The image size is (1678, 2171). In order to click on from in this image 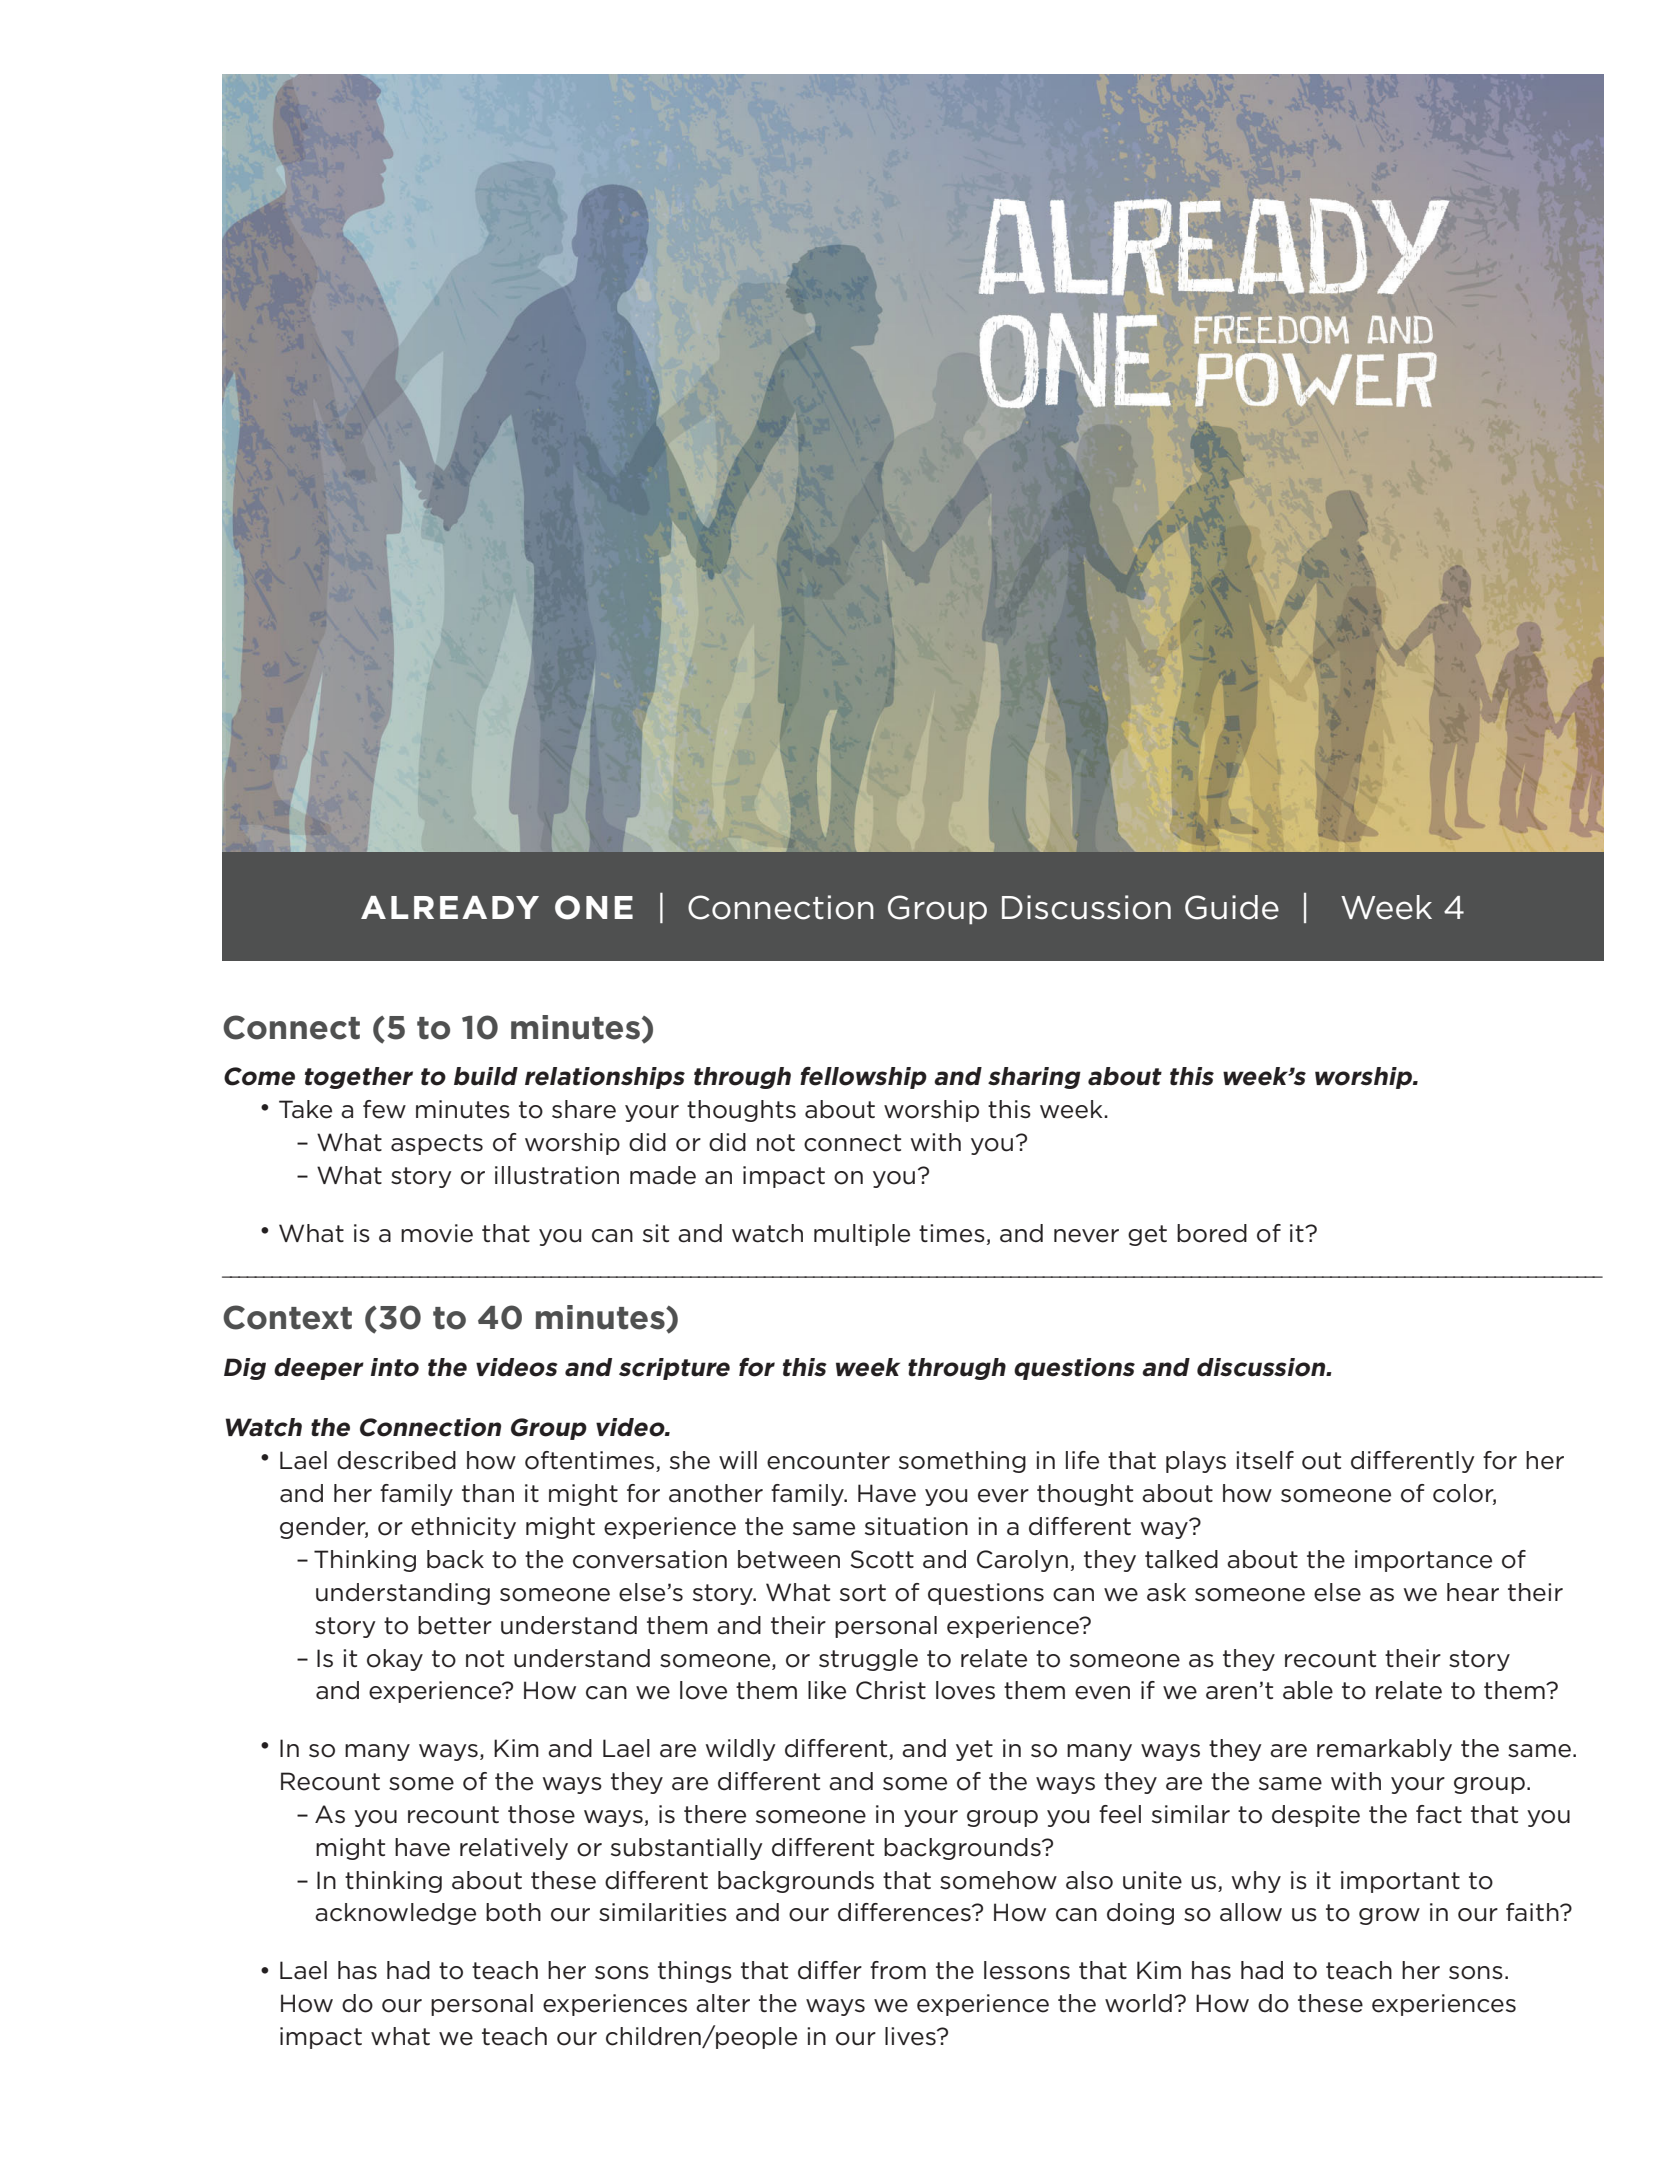, I will do `click(898, 1970)`.
